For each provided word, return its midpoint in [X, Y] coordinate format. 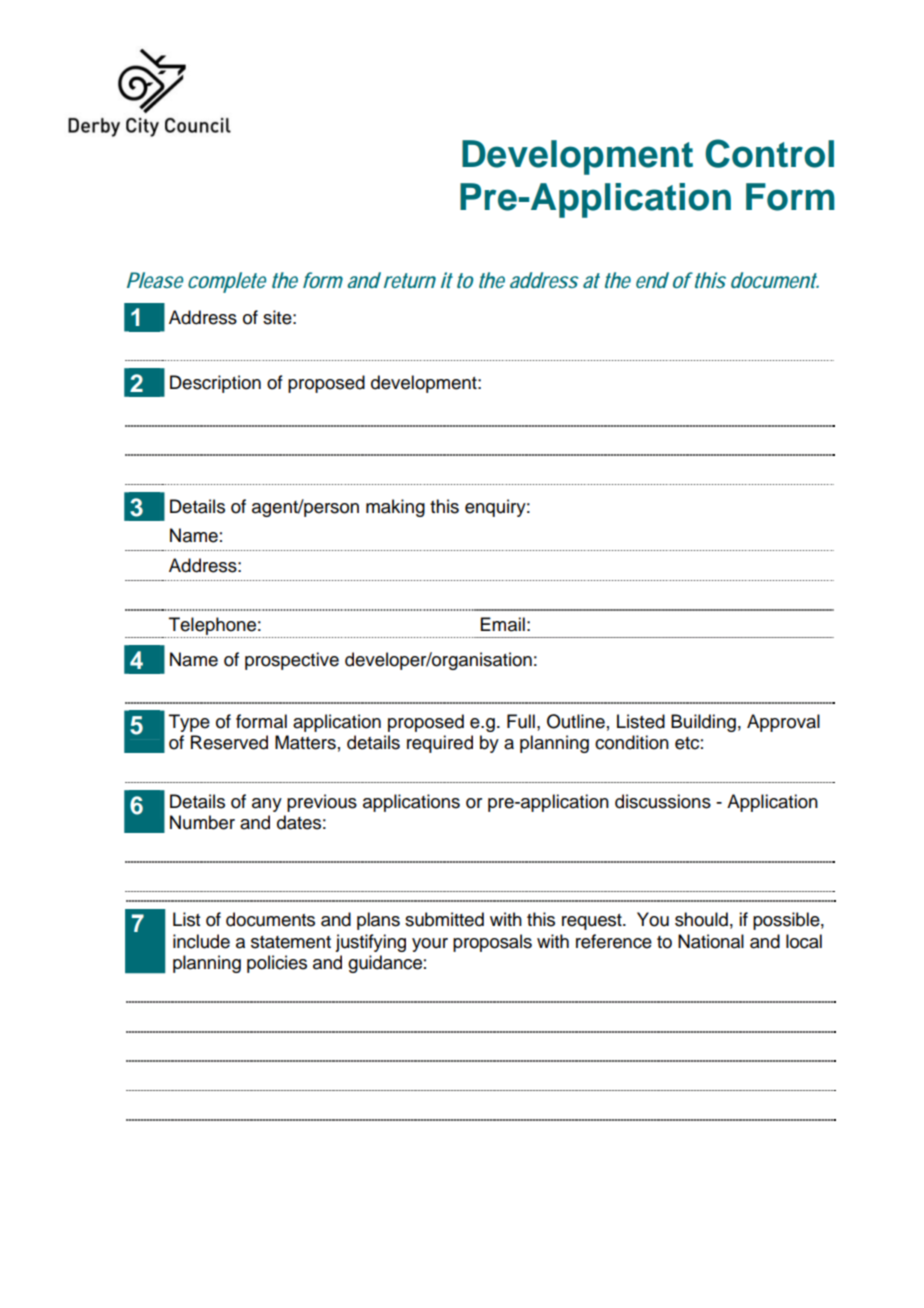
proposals [492, 943]
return [410, 280]
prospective [292, 661]
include [201, 941]
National [711, 941]
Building [703, 723]
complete [227, 282]
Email [503, 624]
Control [769, 153]
